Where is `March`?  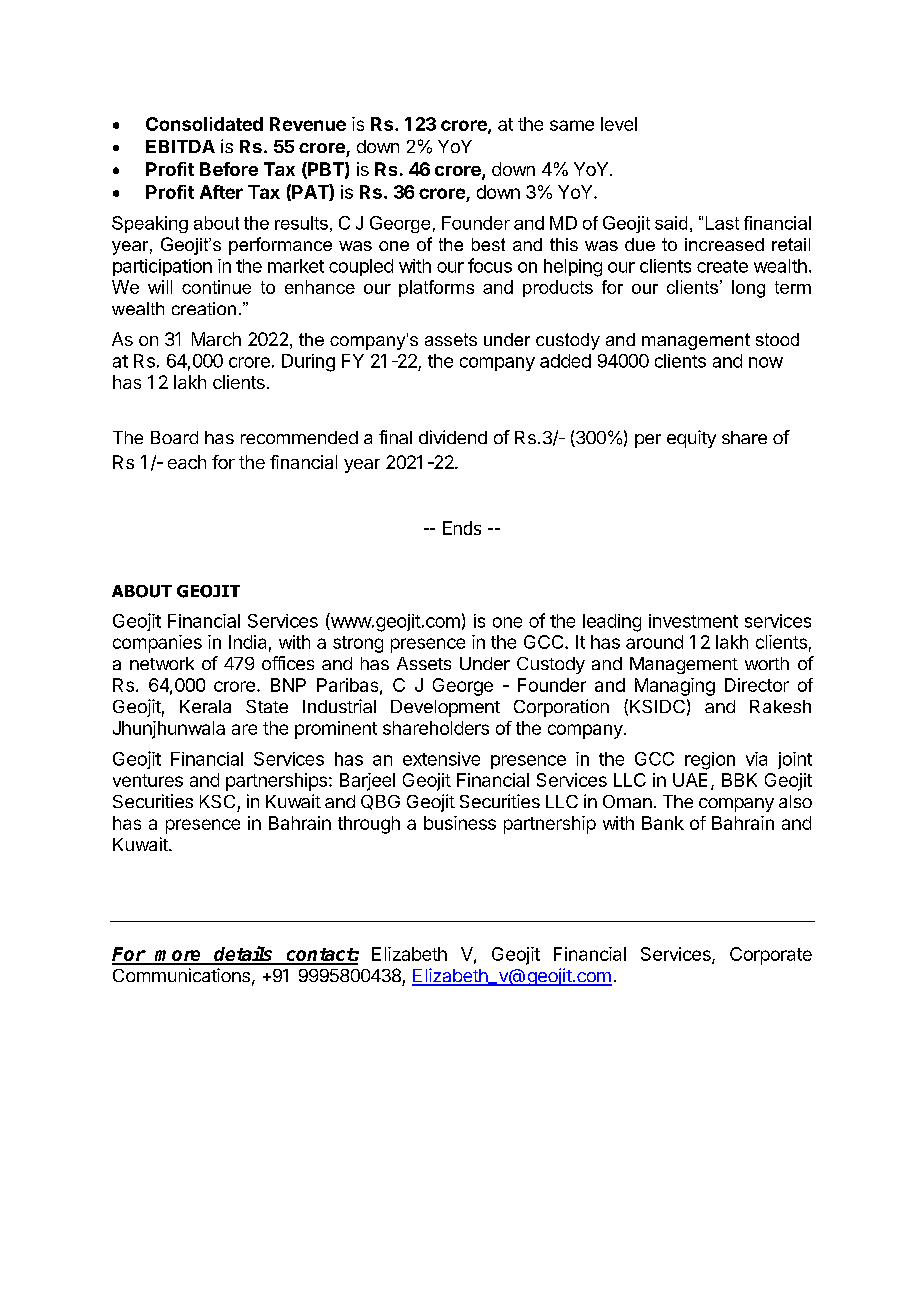 March is located at coordinates (216, 339).
